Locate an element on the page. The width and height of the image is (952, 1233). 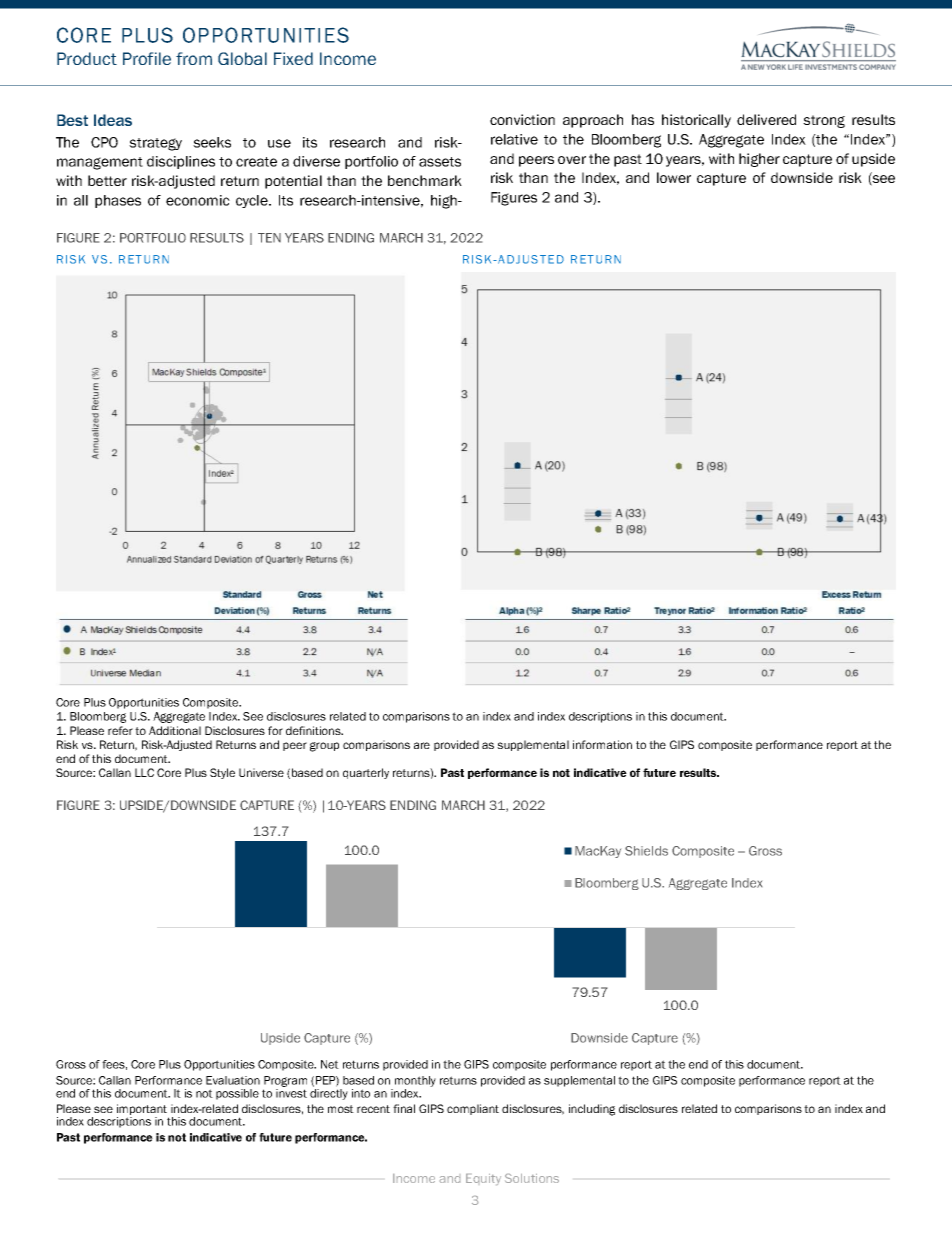
delivered is located at coordinates (766, 119).
